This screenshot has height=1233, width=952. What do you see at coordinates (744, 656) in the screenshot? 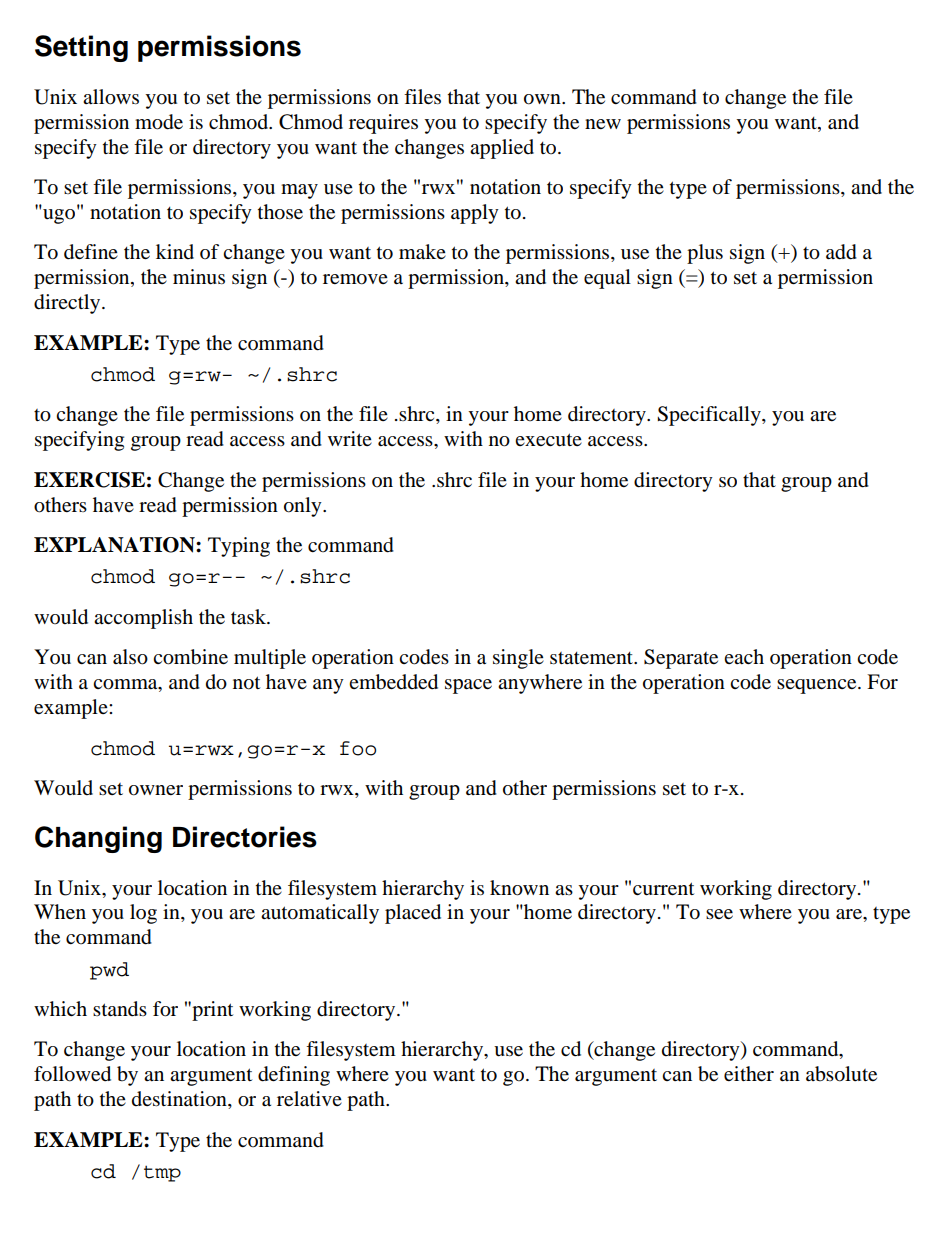
I see `each` at bounding box center [744, 656].
